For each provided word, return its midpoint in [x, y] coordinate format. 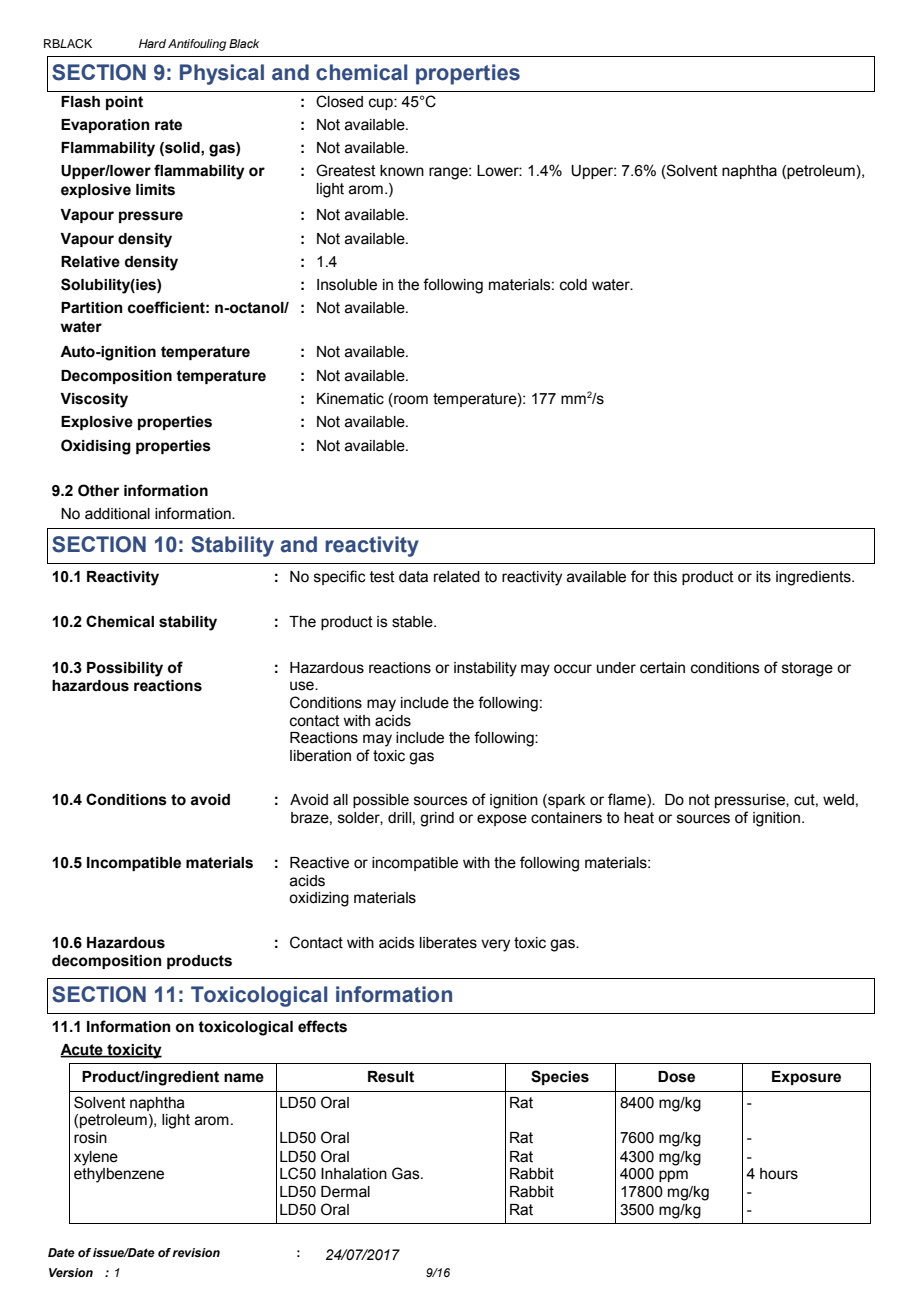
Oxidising [96, 447]
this [665, 577]
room [410, 400]
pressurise [751, 801]
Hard [152, 43]
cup [382, 104]
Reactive [319, 863]
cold [573, 285]
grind [437, 819]
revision [196, 1252]
